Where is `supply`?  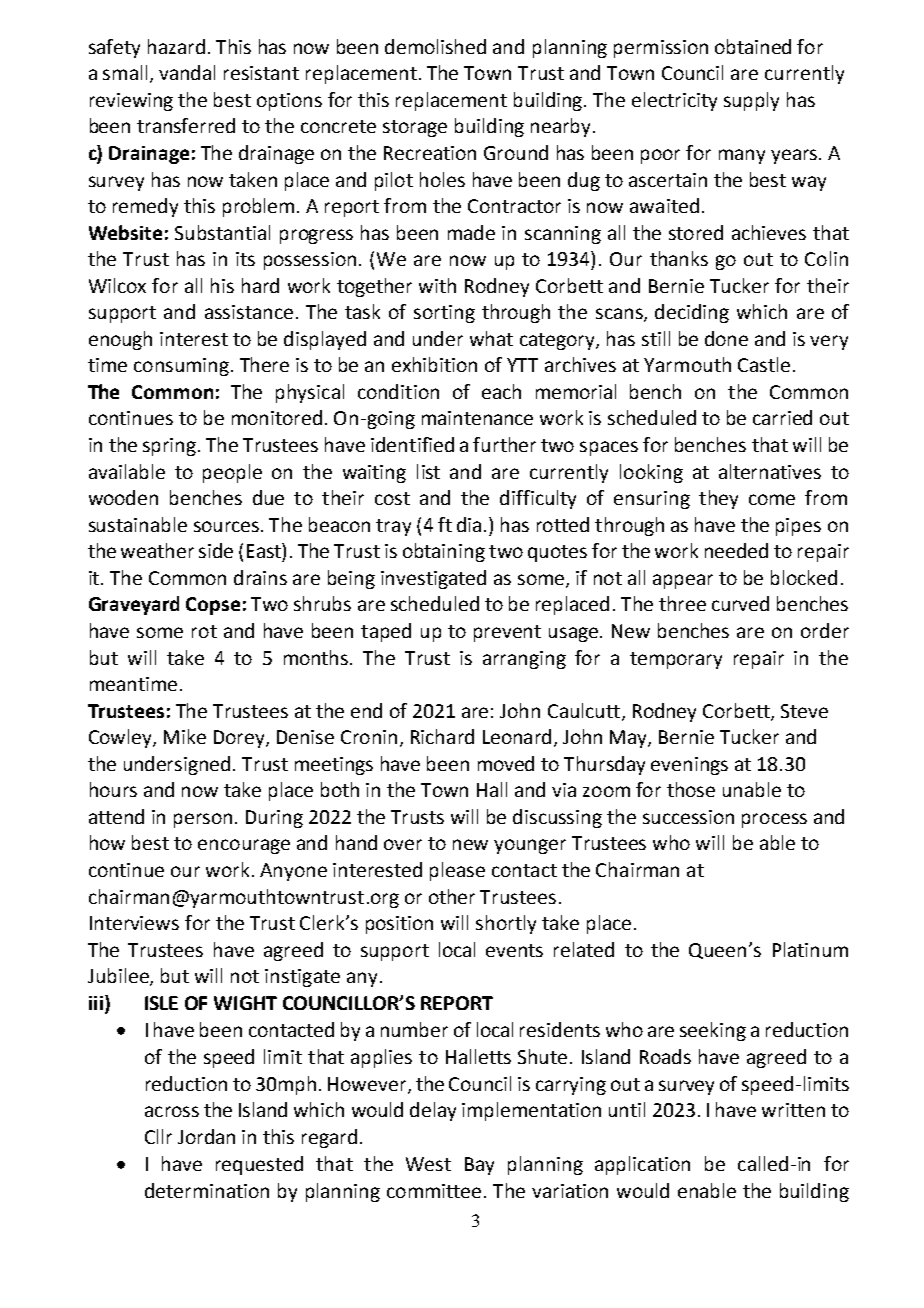
supply is located at coordinates (751, 101).
